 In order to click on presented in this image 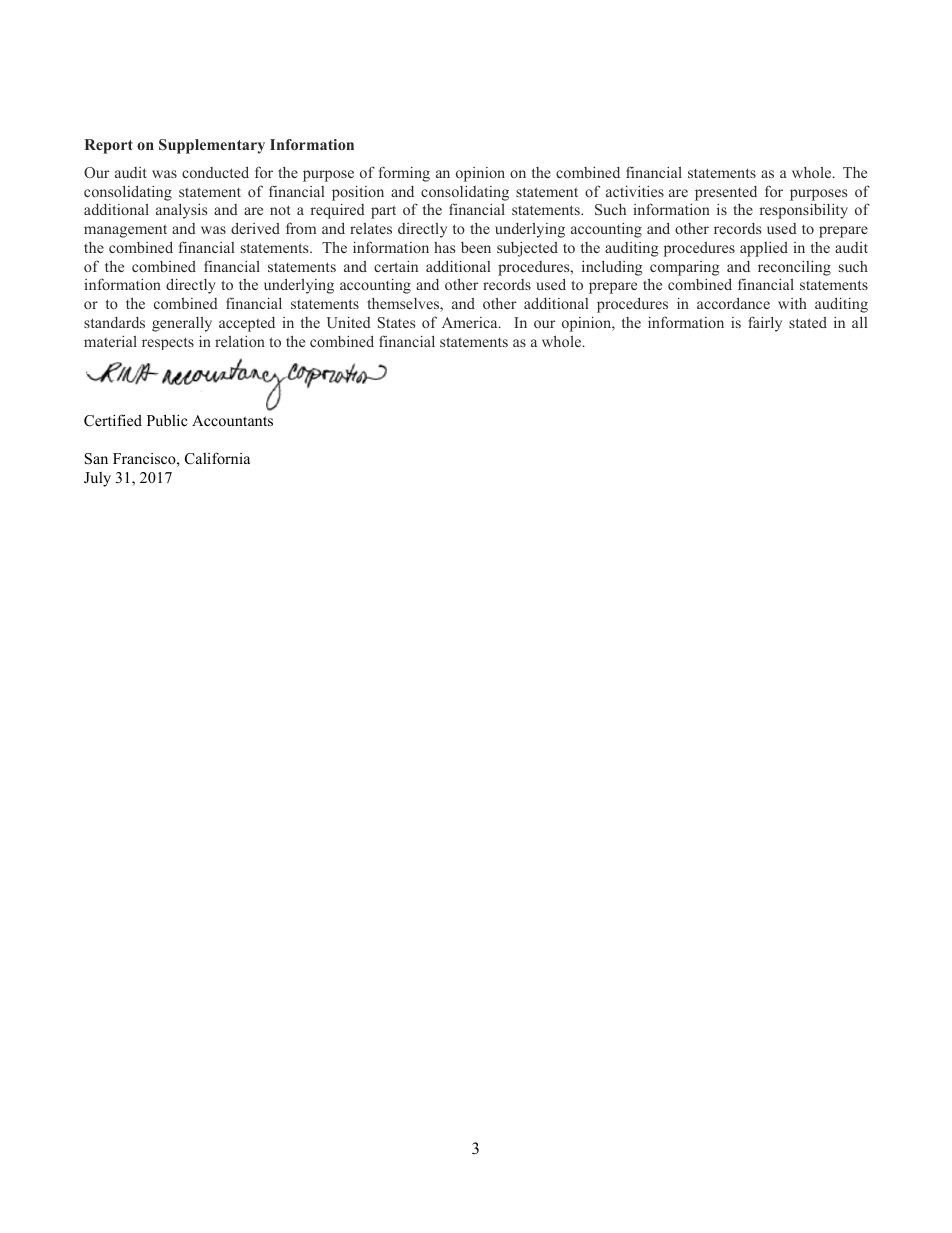, I will do `click(726, 193)`.
